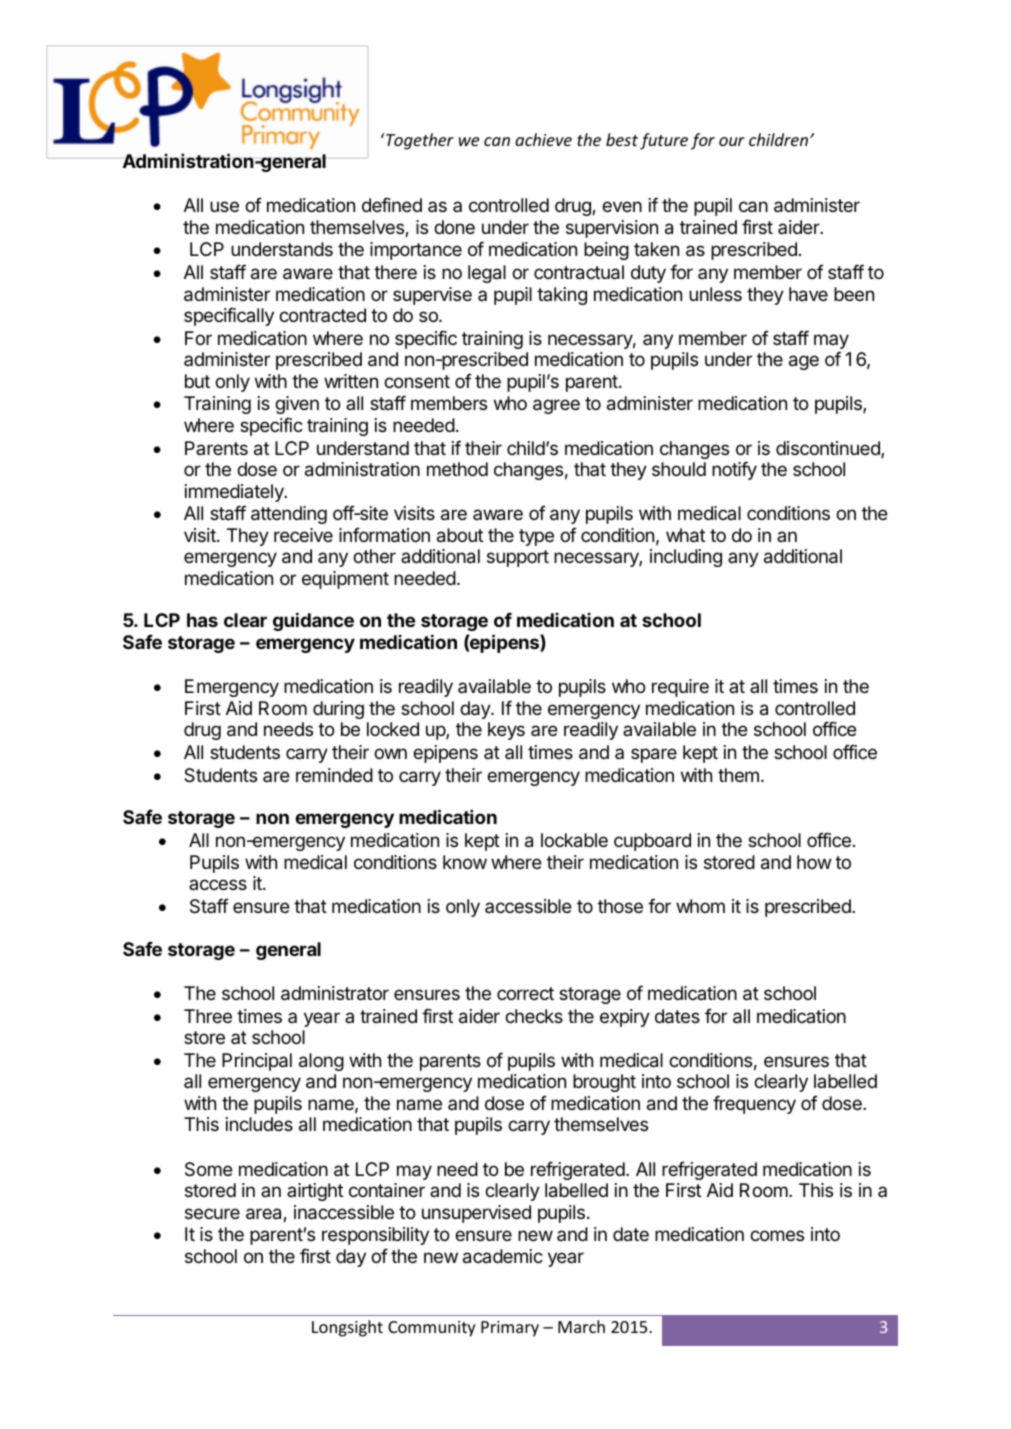  I want to click on use, so click(224, 206).
